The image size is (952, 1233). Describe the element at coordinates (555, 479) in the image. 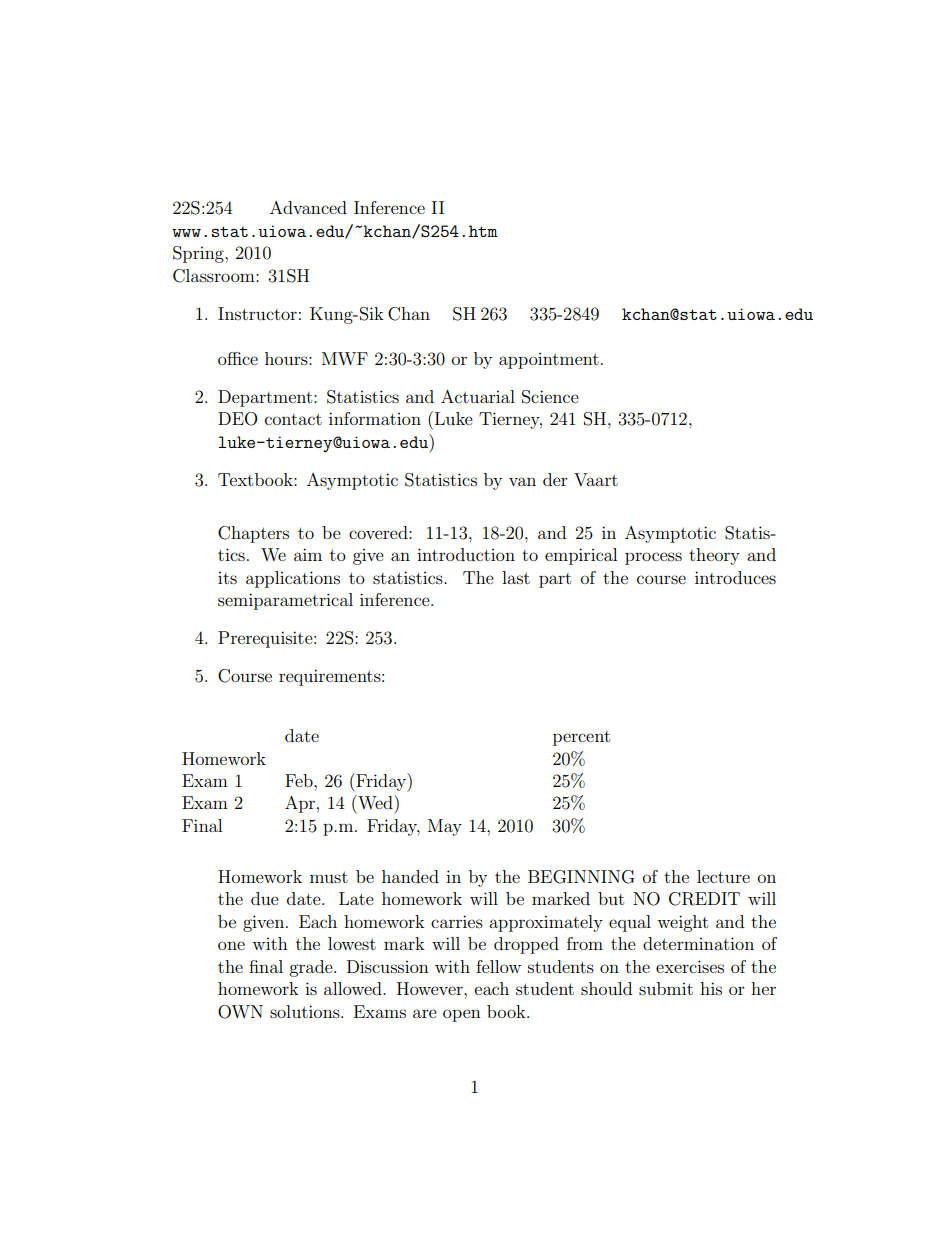

I see `der` at that location.
